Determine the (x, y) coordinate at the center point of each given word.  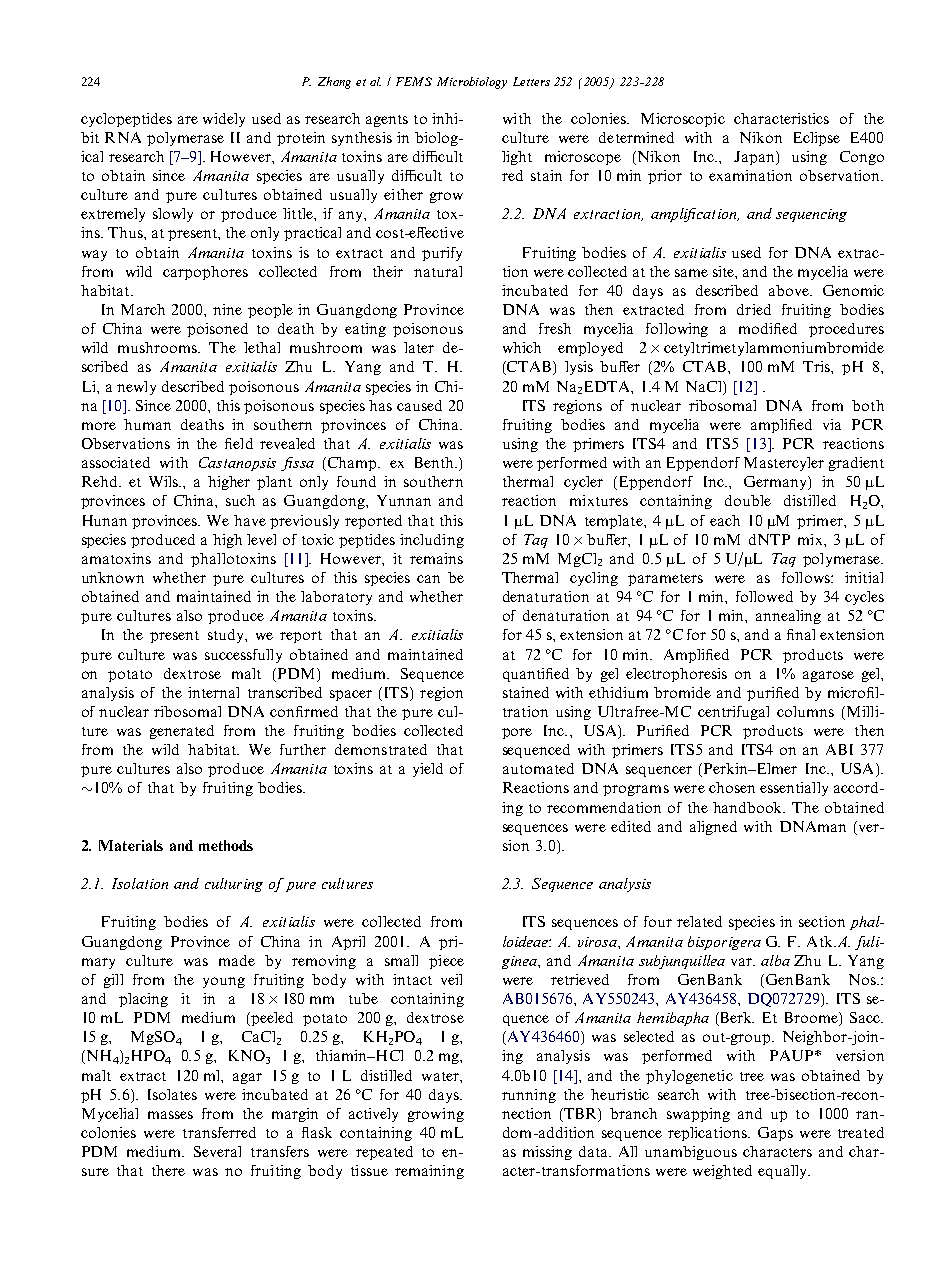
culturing (234, 885)
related (699, 921)
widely (224, 120)
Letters (531, 81)
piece (446, 962)
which (522, 347)
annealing (788, 617)
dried (754, 309)
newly (136, 388)
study (227, 636)
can (428, 579)
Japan (755, 158)
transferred (219, 1132)
